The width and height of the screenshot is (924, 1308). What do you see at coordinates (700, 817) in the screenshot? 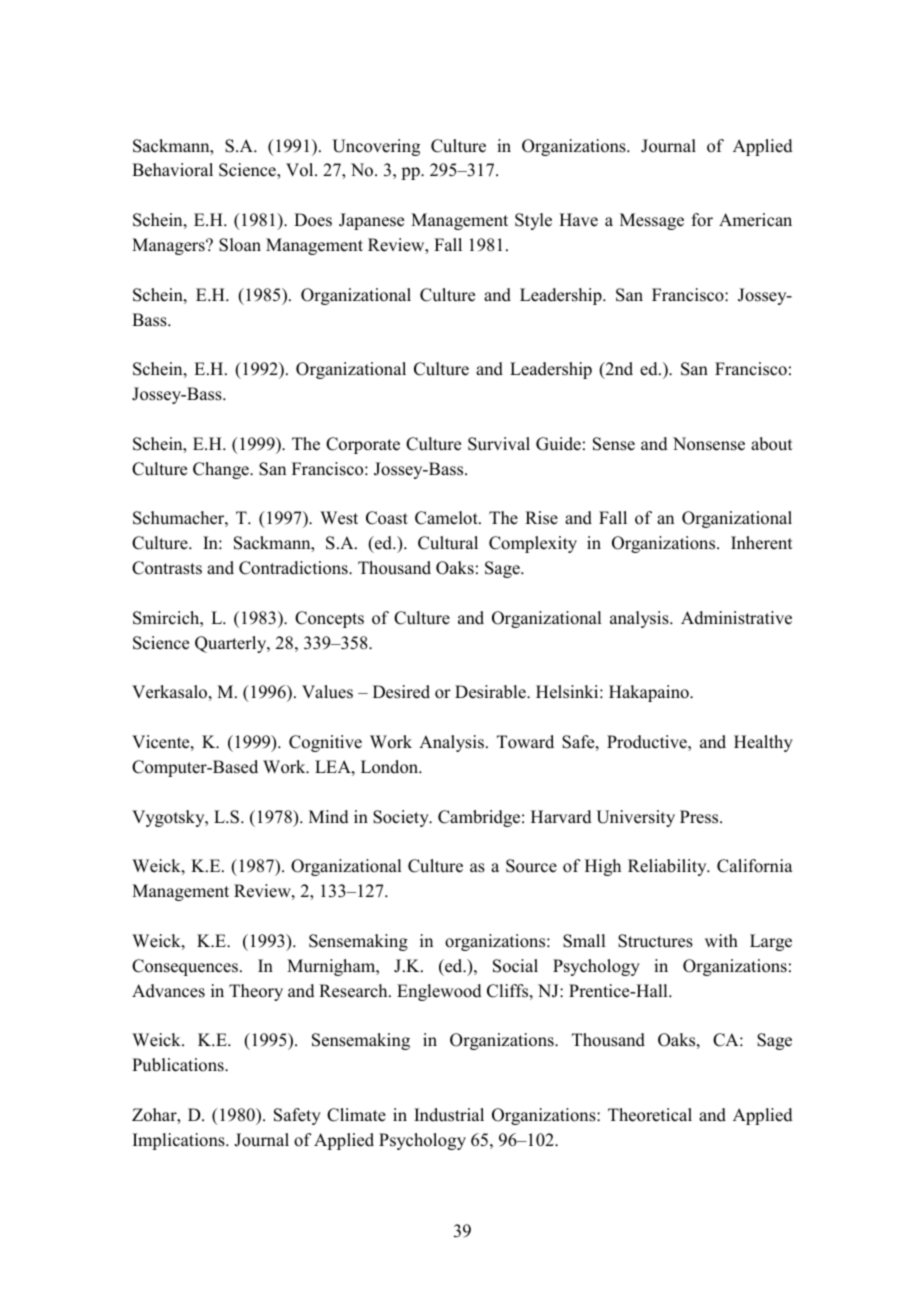
I see `Press` at bounding box center [700, 817].
